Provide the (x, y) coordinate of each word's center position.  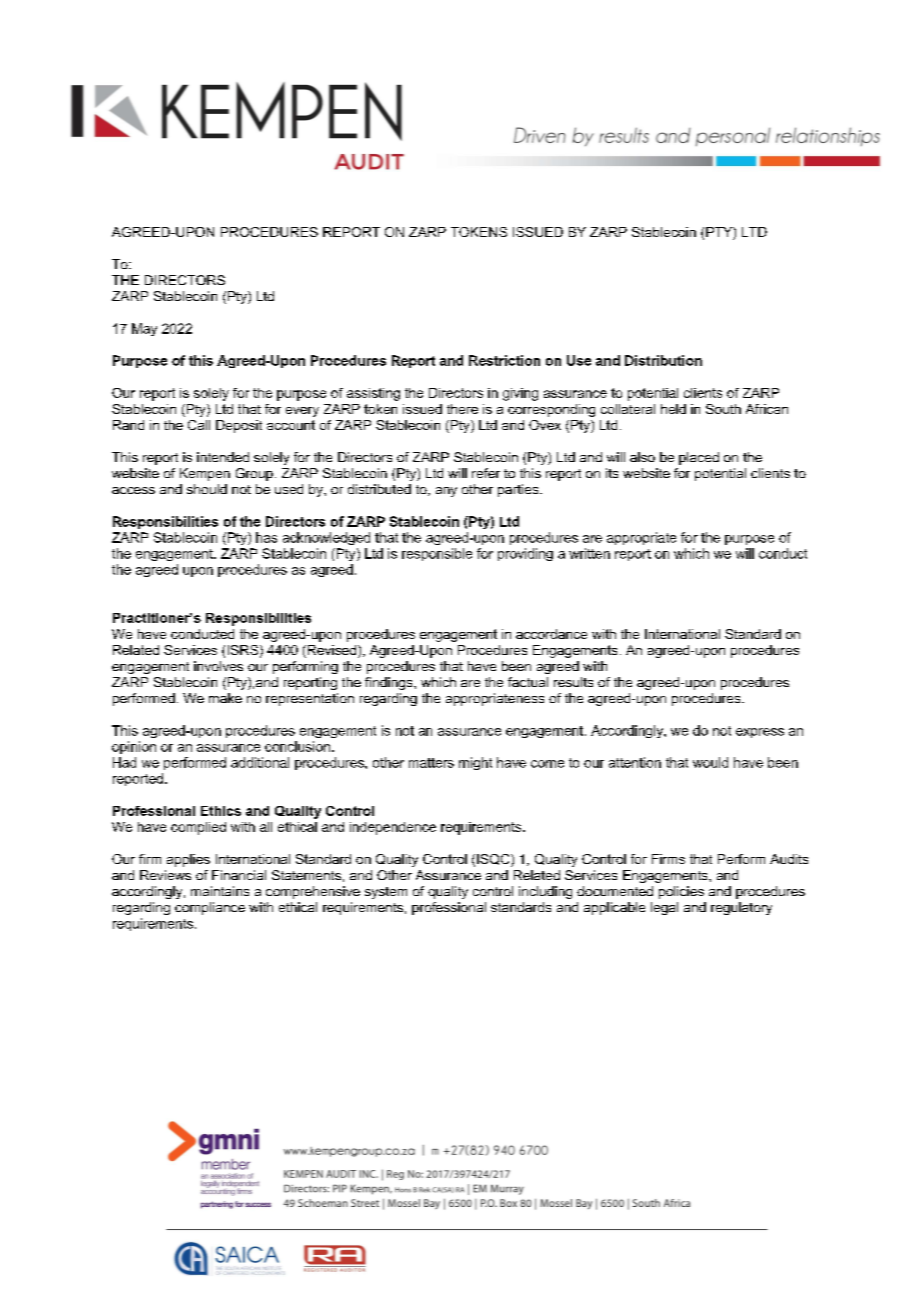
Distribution (663, 360)
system (386, 893)
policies (681, 892)
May (144, 329)
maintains (220, 891)
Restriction (504, 360)
